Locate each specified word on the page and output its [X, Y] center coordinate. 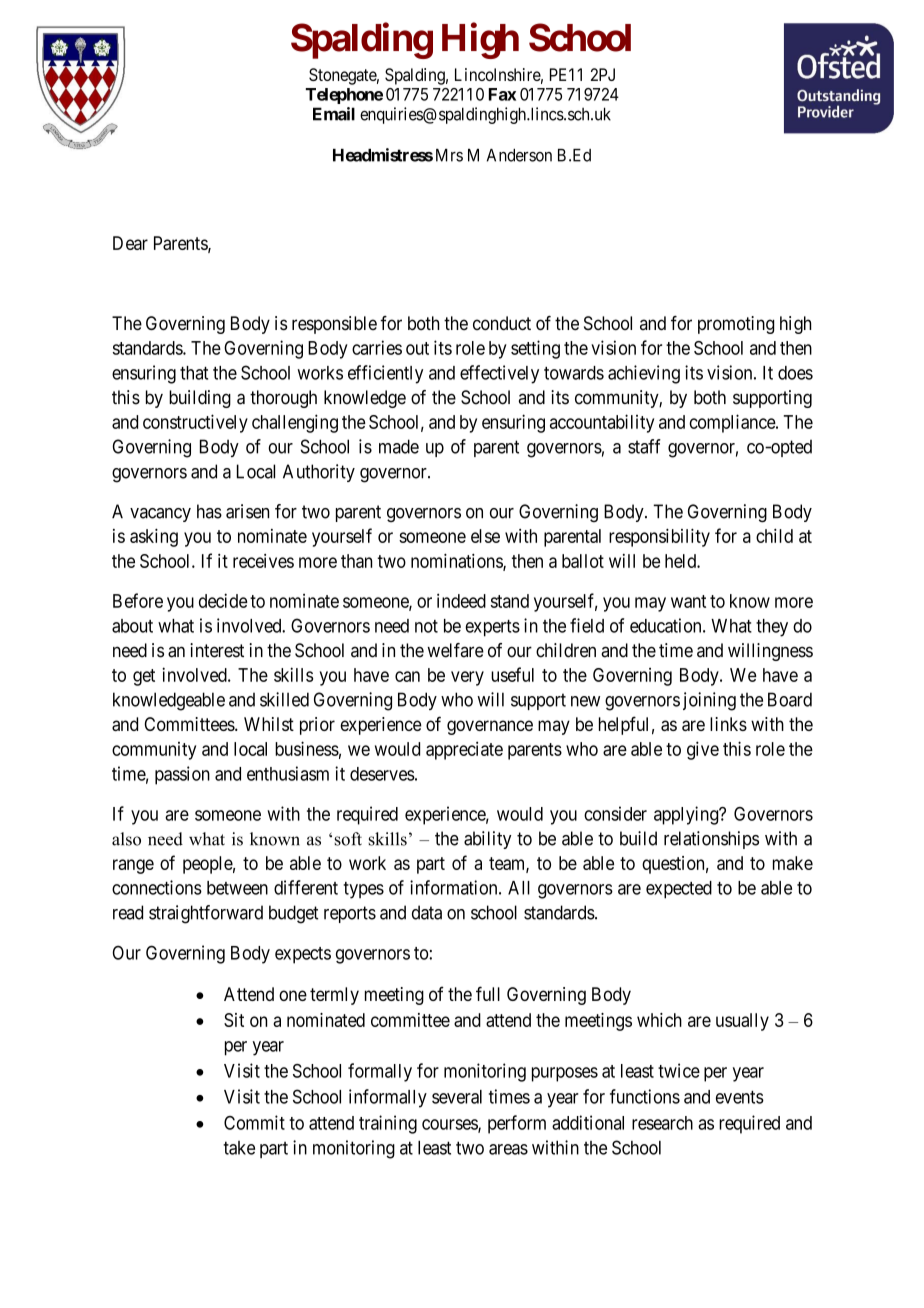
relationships [711, 840]
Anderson [519, 155]
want [688, 601]
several [457, 1097]
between [237, 888]
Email [334, 114]
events [740, 1097]
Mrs [449, 155]
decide [223, 600]
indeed [461, 600]
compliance [733, 423]
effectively [499, 374]
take [239, 1148]
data [427, 912]
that [194, 373]
